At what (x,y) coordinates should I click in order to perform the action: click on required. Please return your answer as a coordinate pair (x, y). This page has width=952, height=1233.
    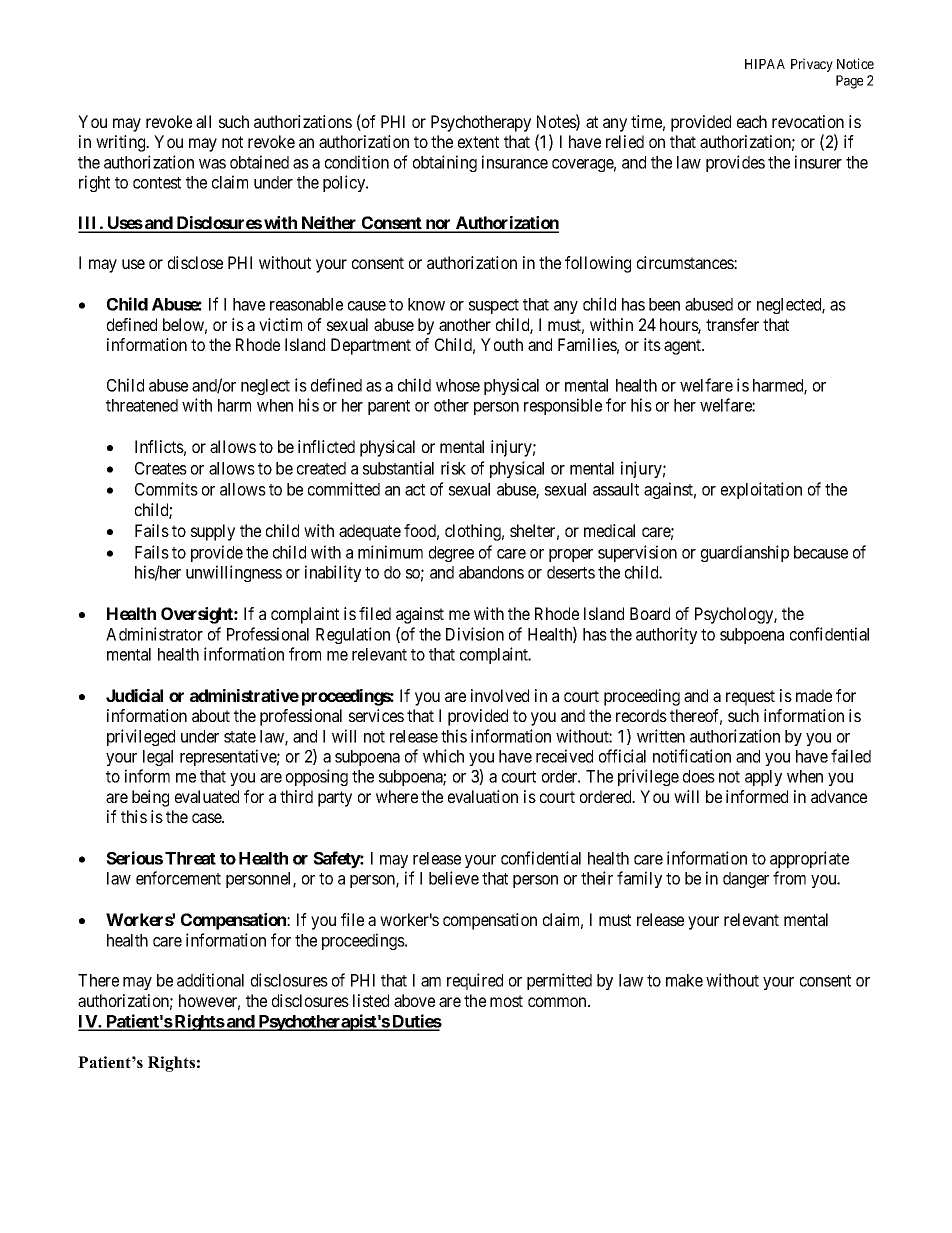
    Looking at the image, I should click on (475, 981).
